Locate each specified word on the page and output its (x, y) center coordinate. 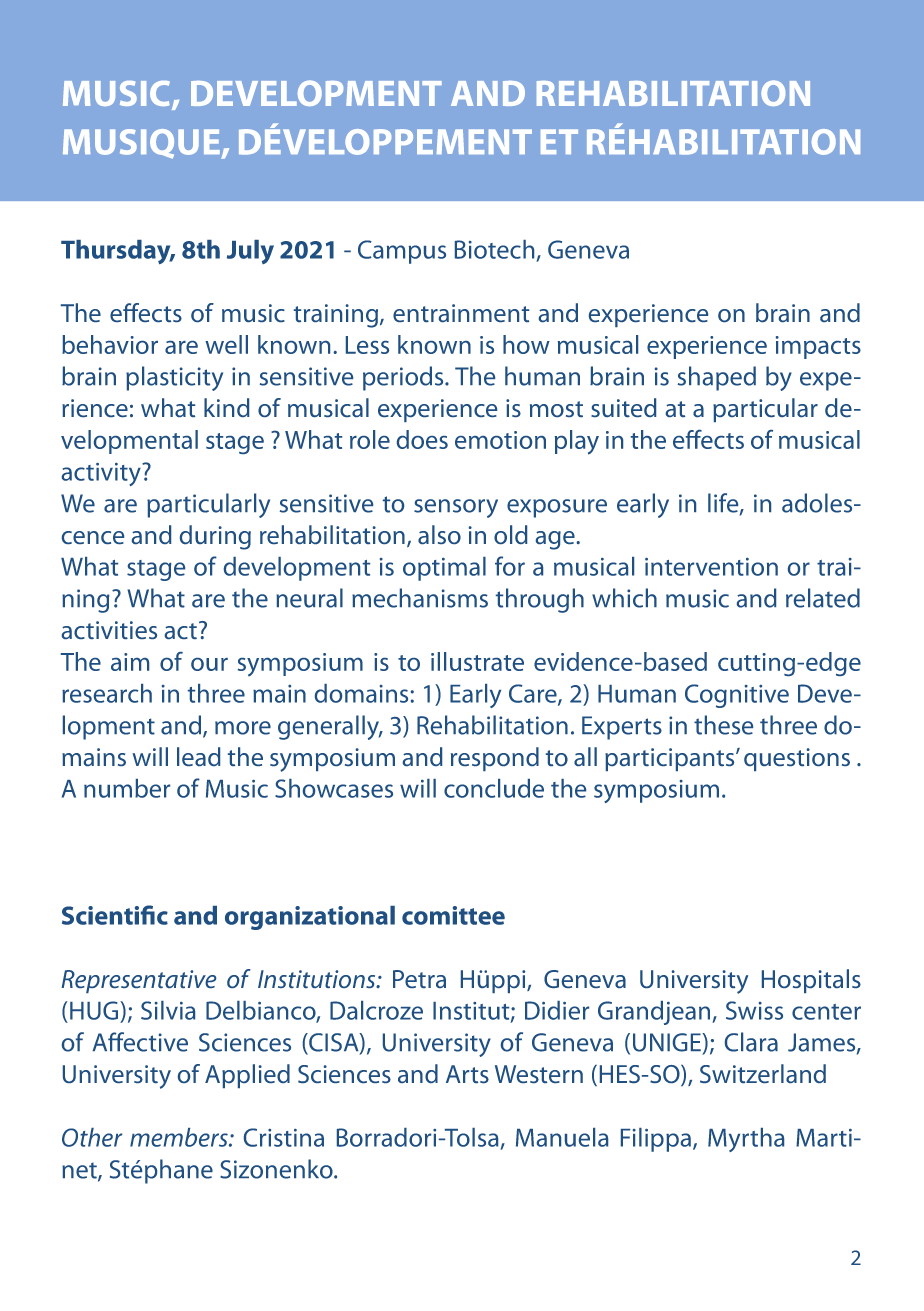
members (180, 1137)
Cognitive (737, 696)
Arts (467, 1074)
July (250, 252)
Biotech (494, 249)
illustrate (477, 661)
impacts (818, 347)
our (209, 664)
